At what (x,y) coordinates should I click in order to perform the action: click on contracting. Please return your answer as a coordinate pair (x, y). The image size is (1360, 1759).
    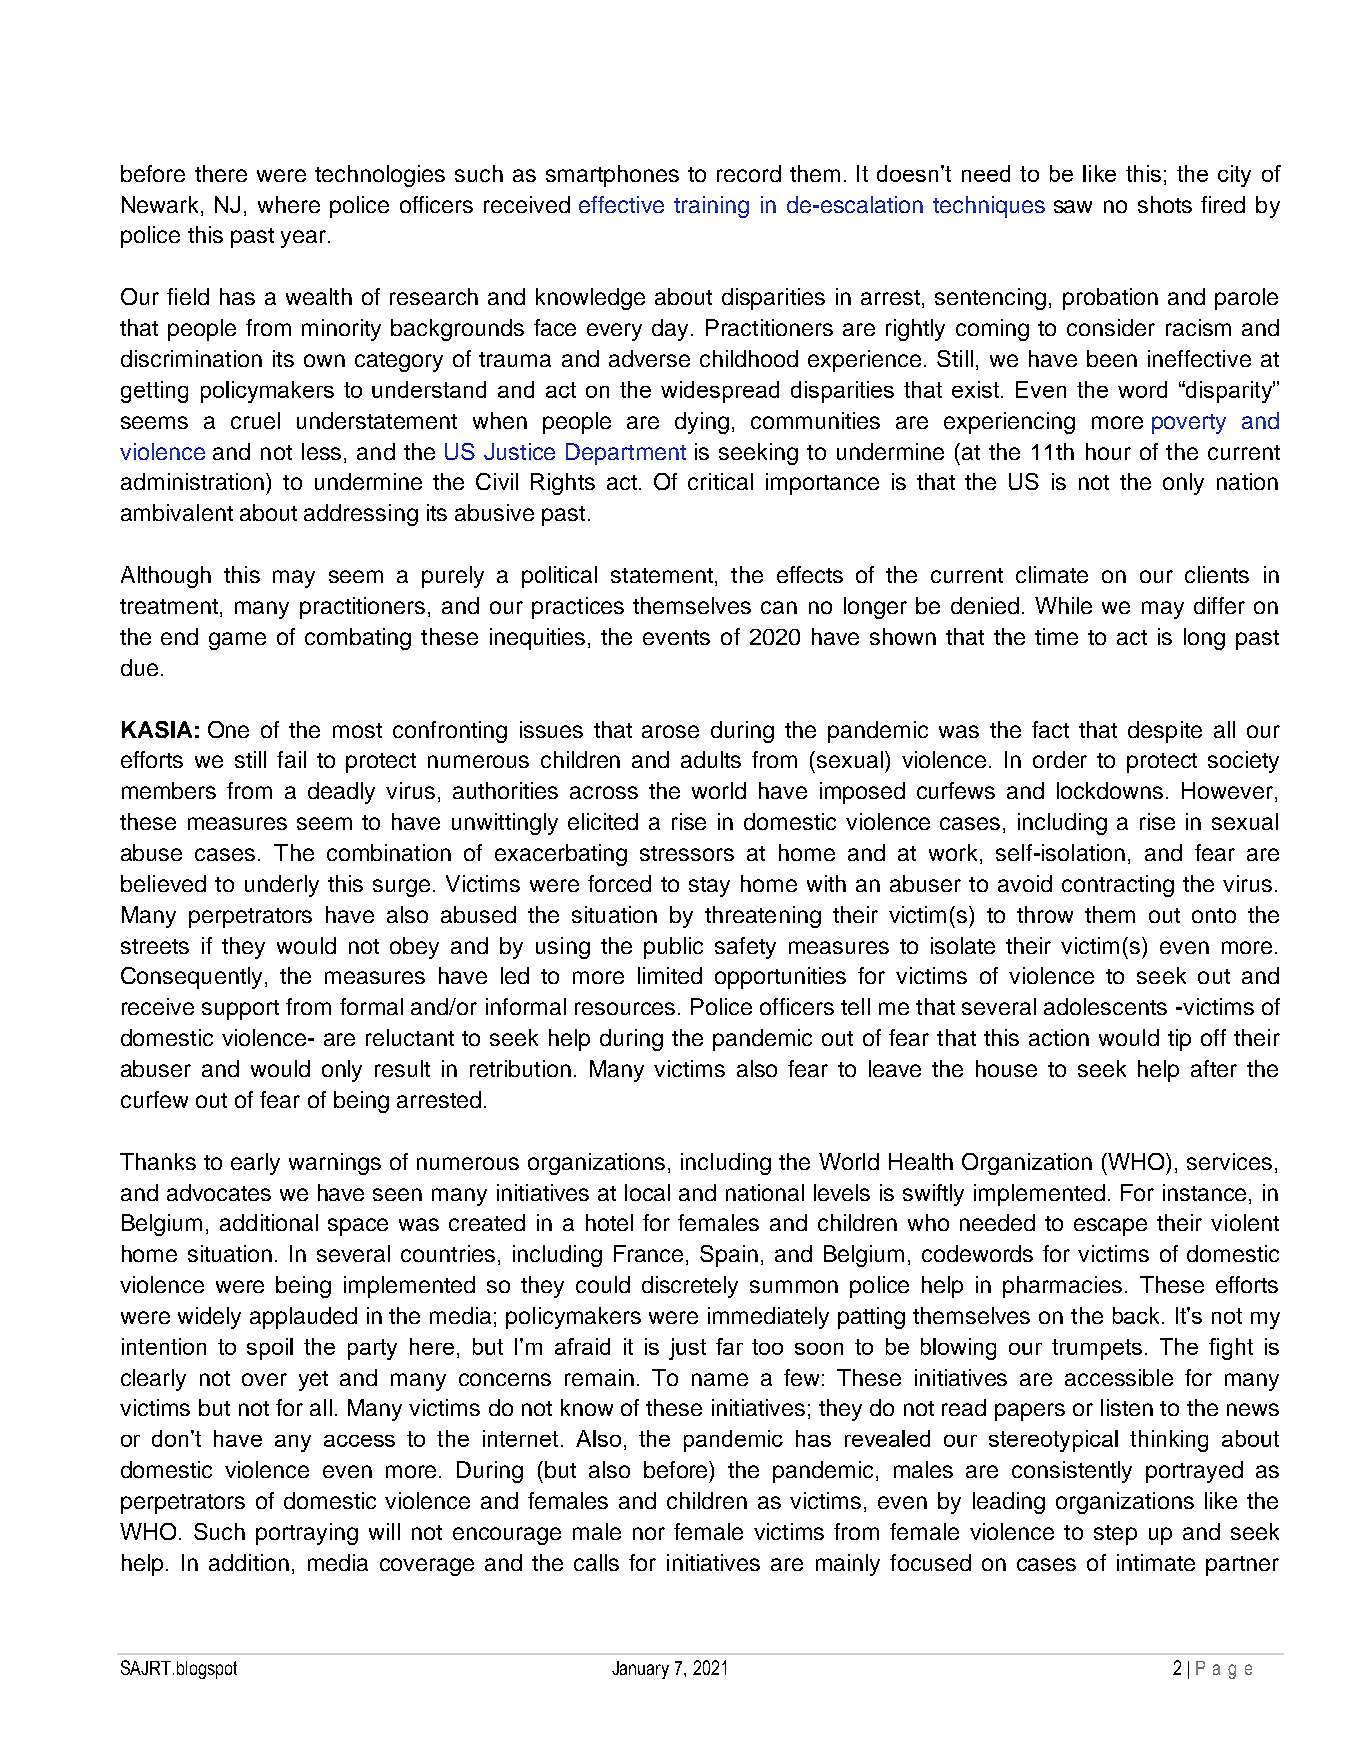
    Looking at the image, I should click on (1118, 886).
